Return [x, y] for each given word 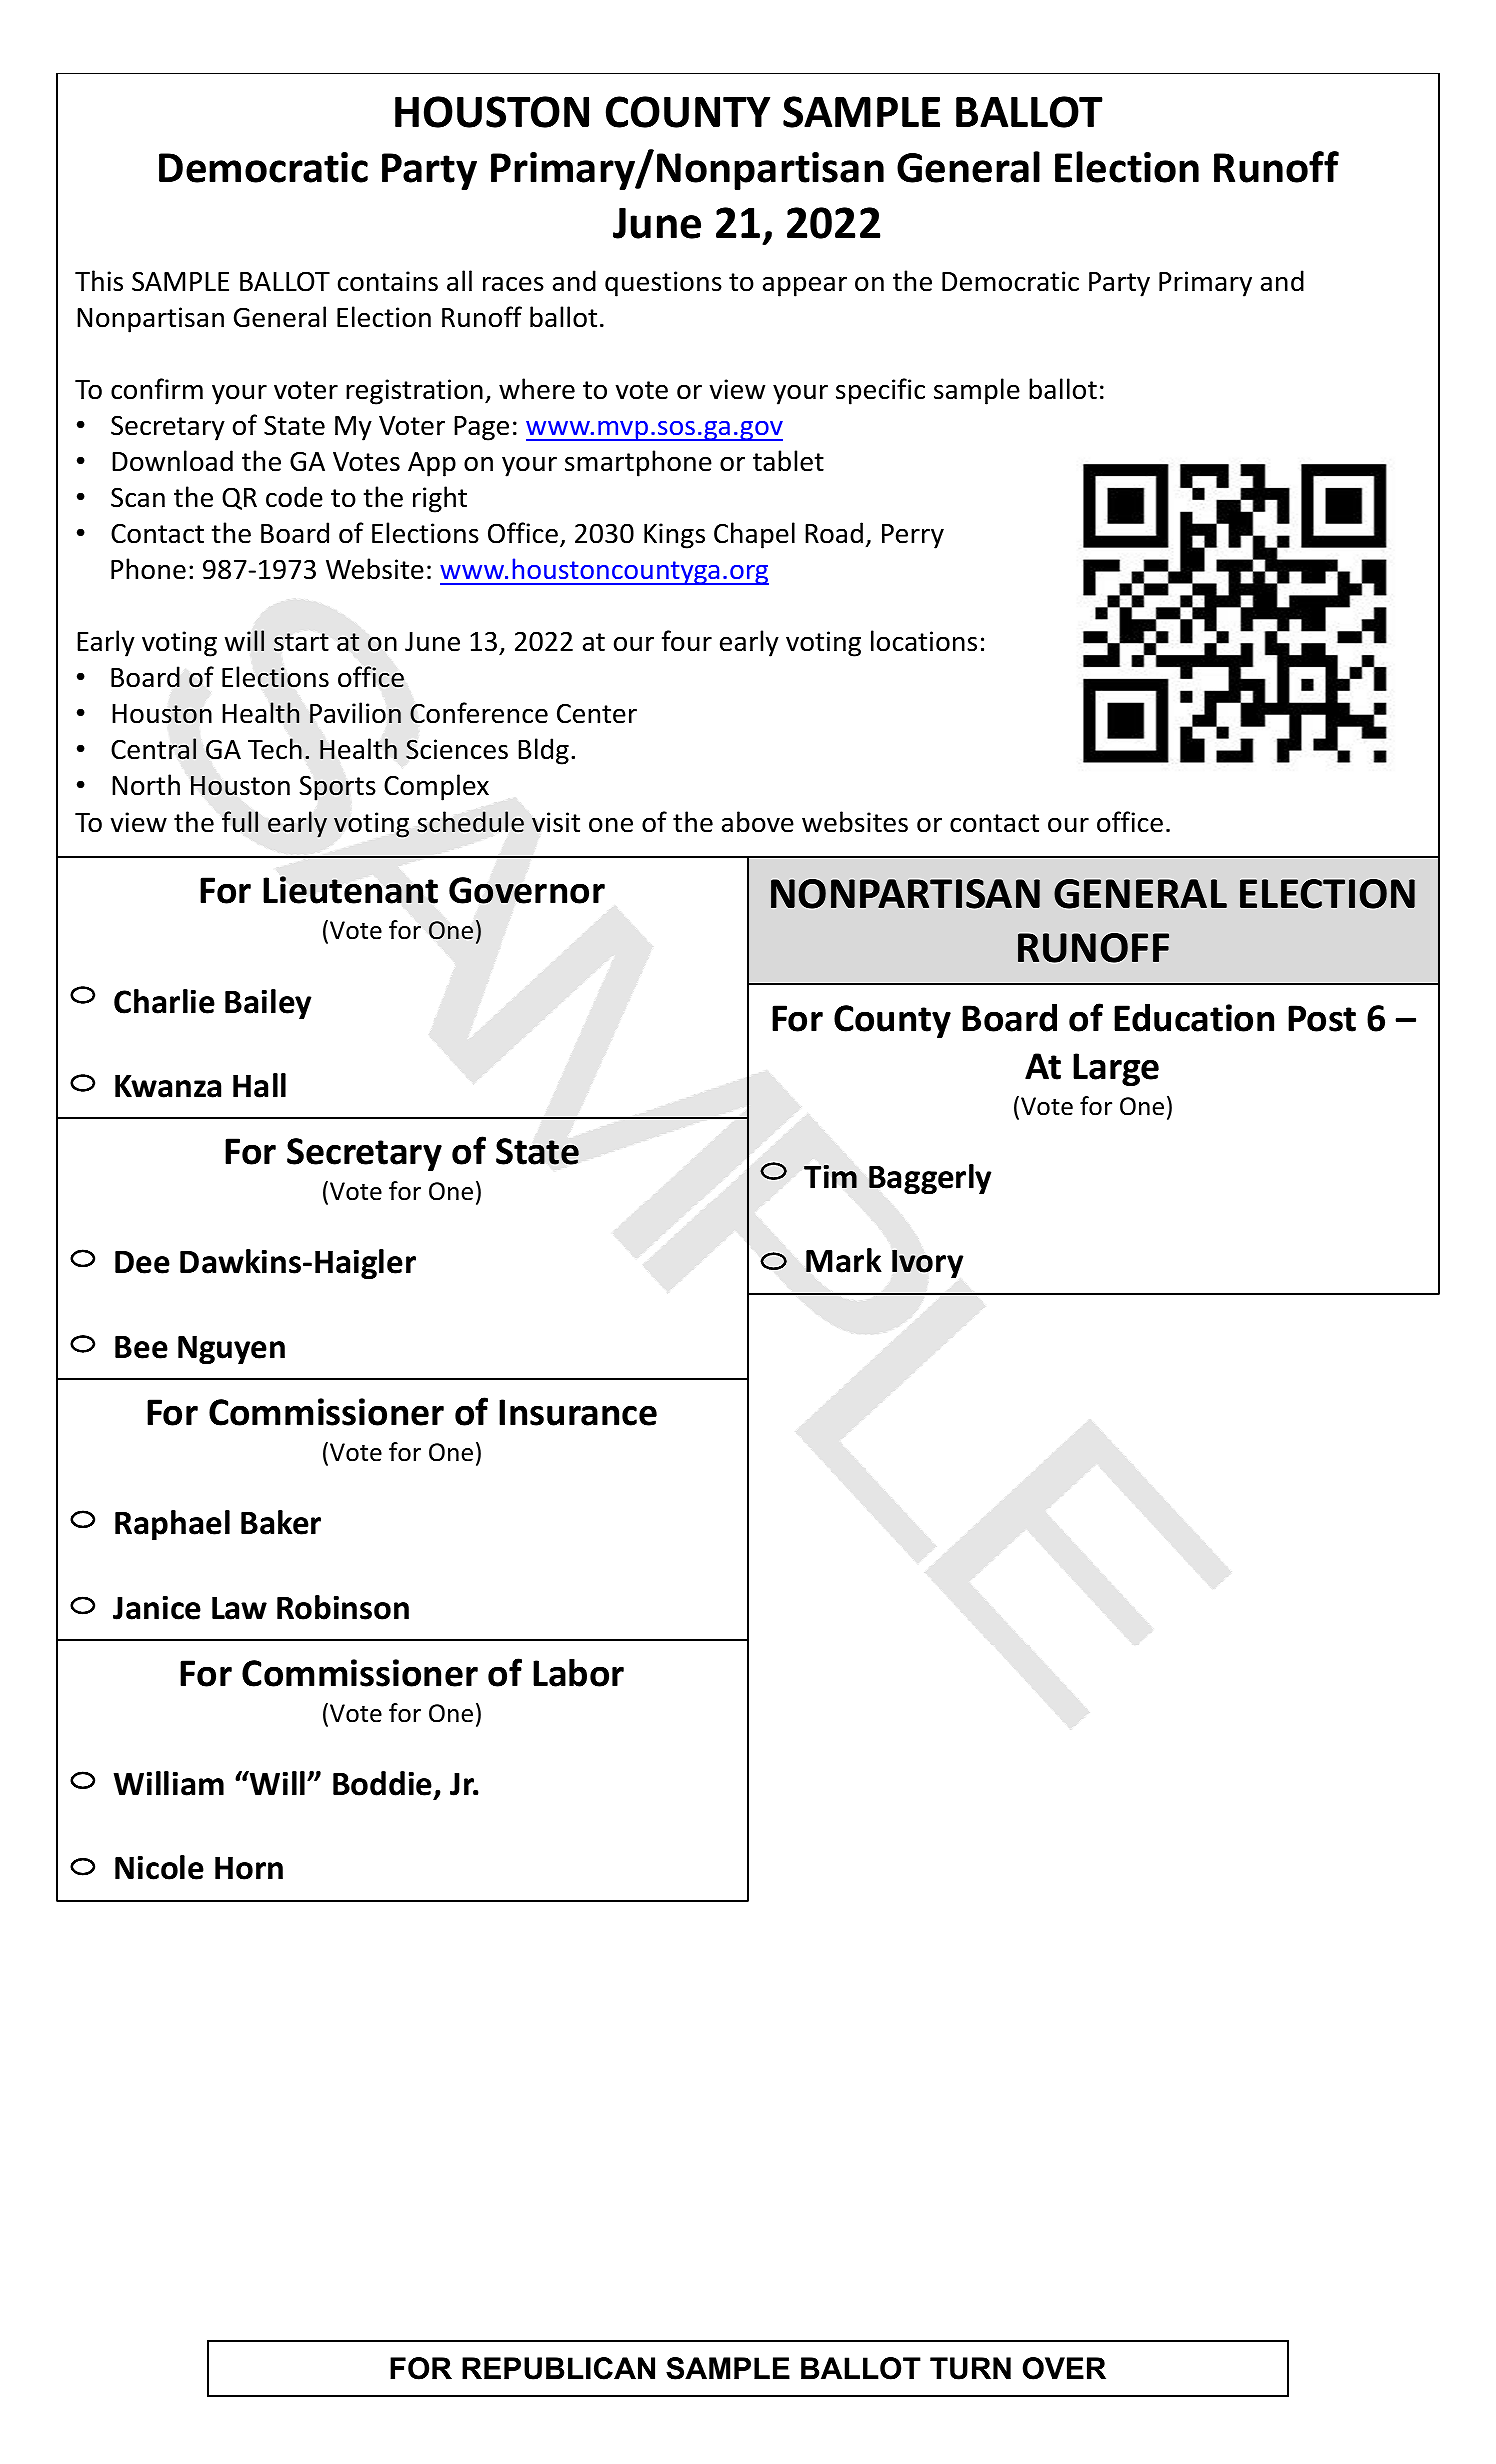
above [758, 822]
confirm [157, 389]
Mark [844, 1260]
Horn [249, 1868]
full [240, 821]
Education [1194, 1018]
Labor [578, 1672]
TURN [970, 2368]
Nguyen [231, 1350]
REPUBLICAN [558, 2368]
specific [880, 391]
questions [663, 284]
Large [1116, 1069]
